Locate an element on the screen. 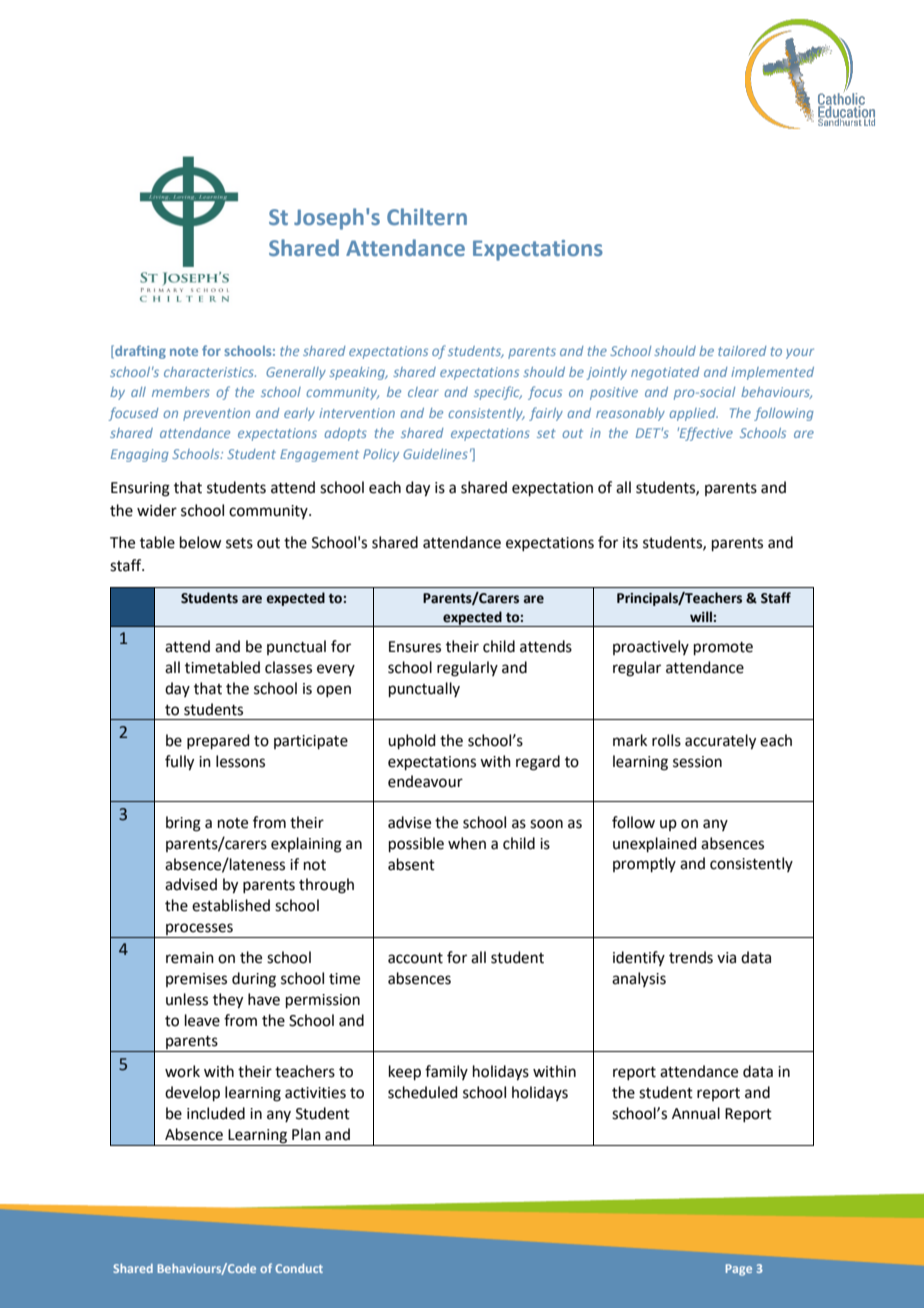  tailored is located at coordinates (742, 351).
